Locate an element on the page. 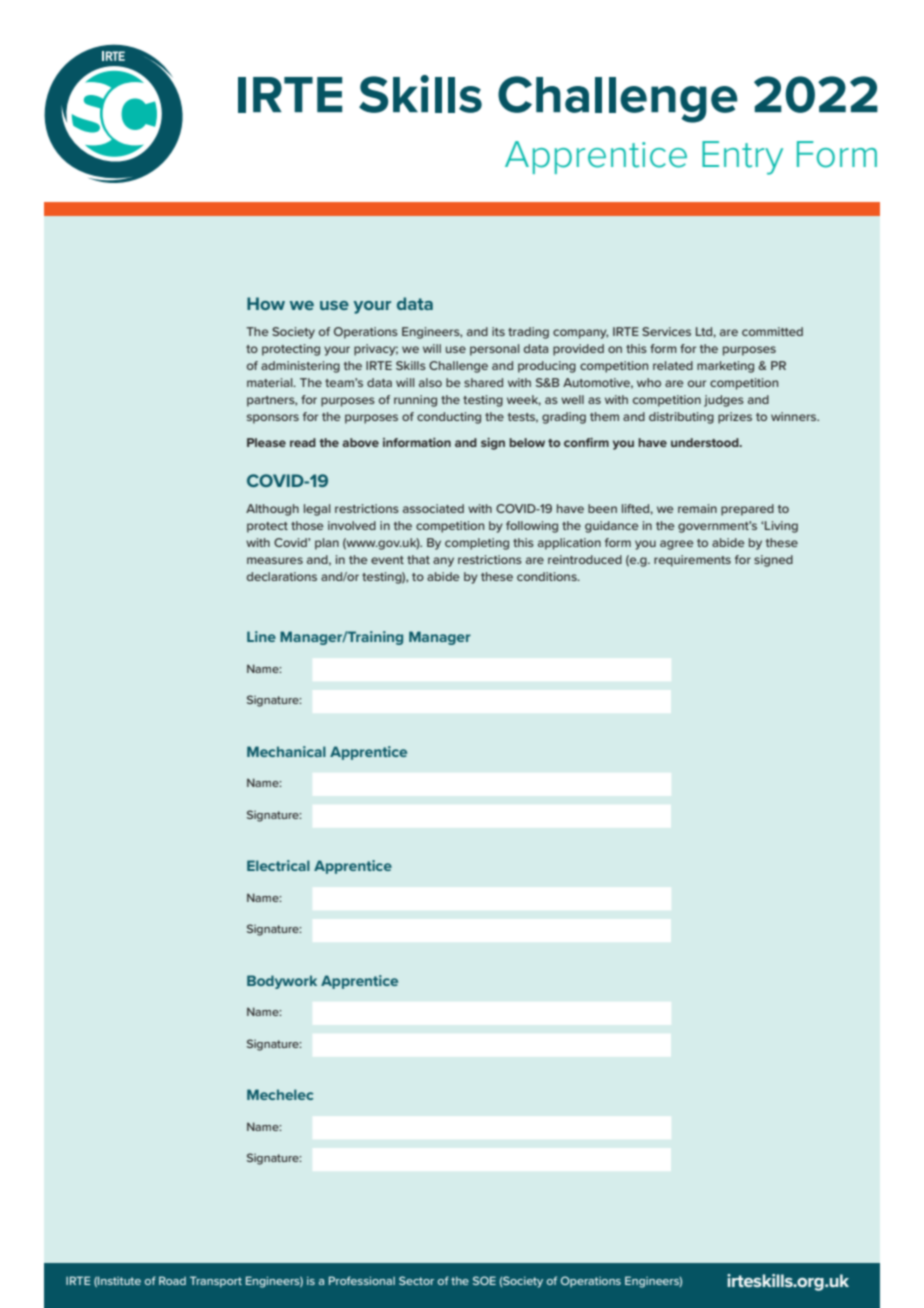 The image size is (924, 1308). Transport is located at coordinates (216, 1281).
